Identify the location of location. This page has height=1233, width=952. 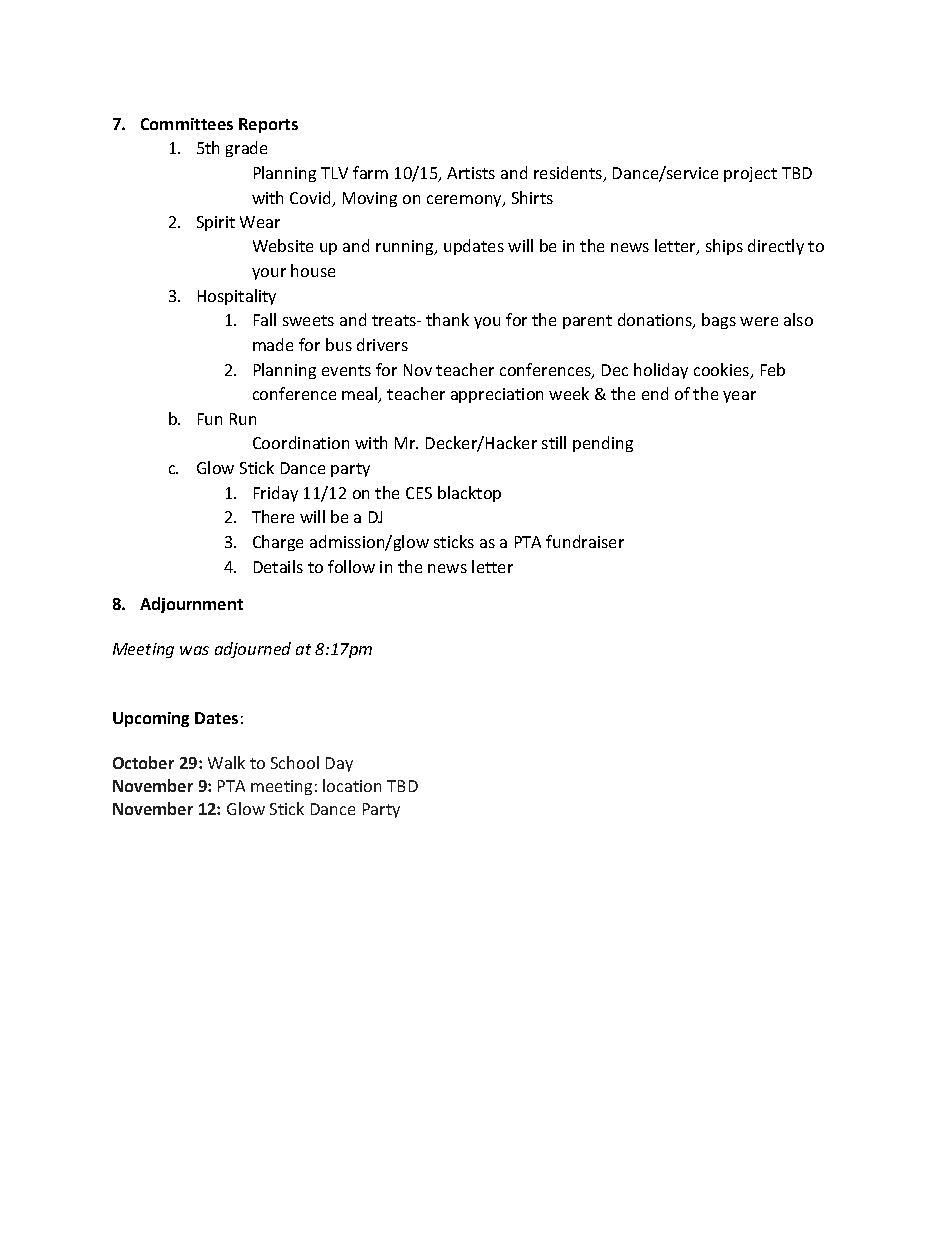
(352, 785).
